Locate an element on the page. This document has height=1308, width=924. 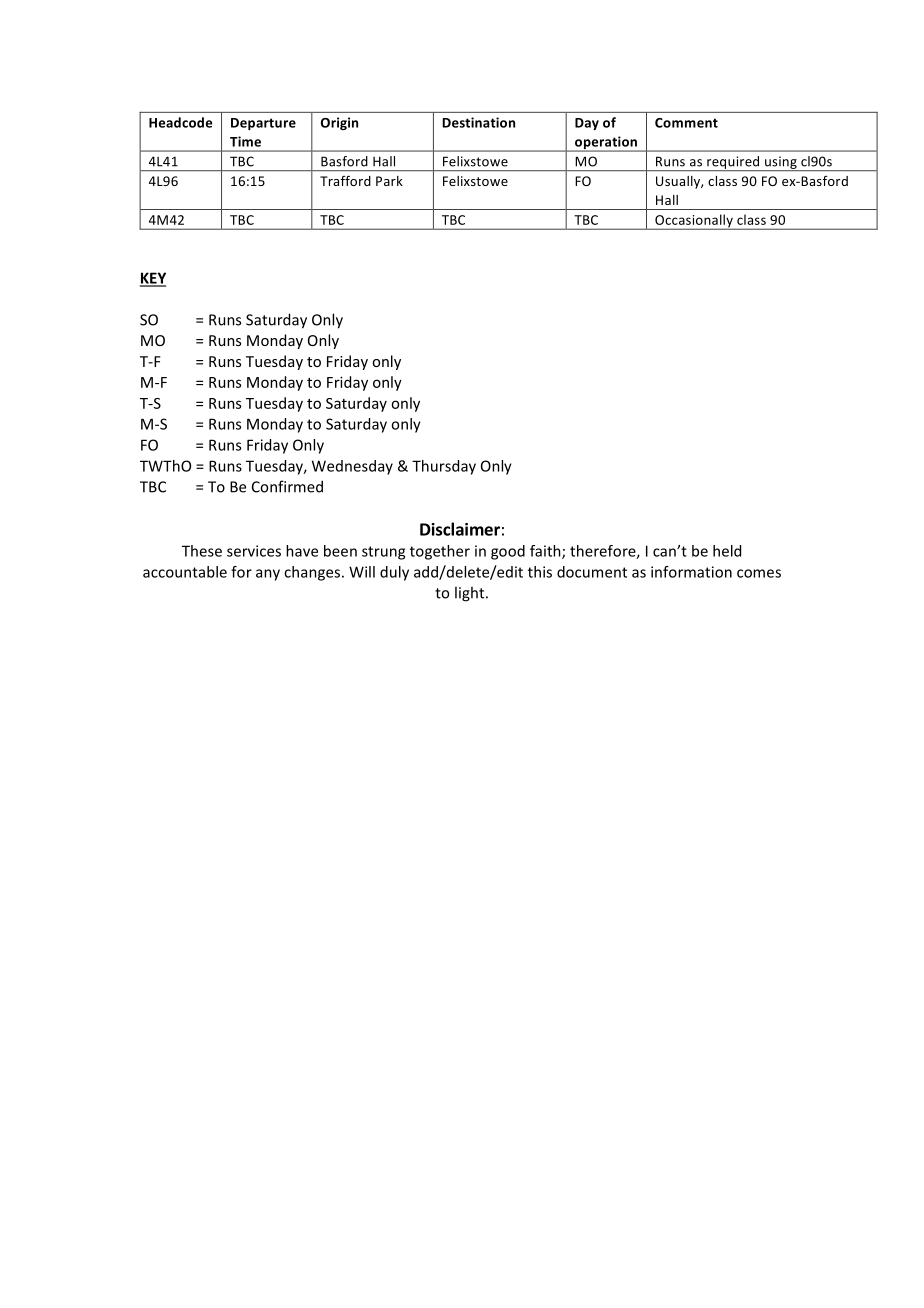
held is located at coordinates (727, 551).
